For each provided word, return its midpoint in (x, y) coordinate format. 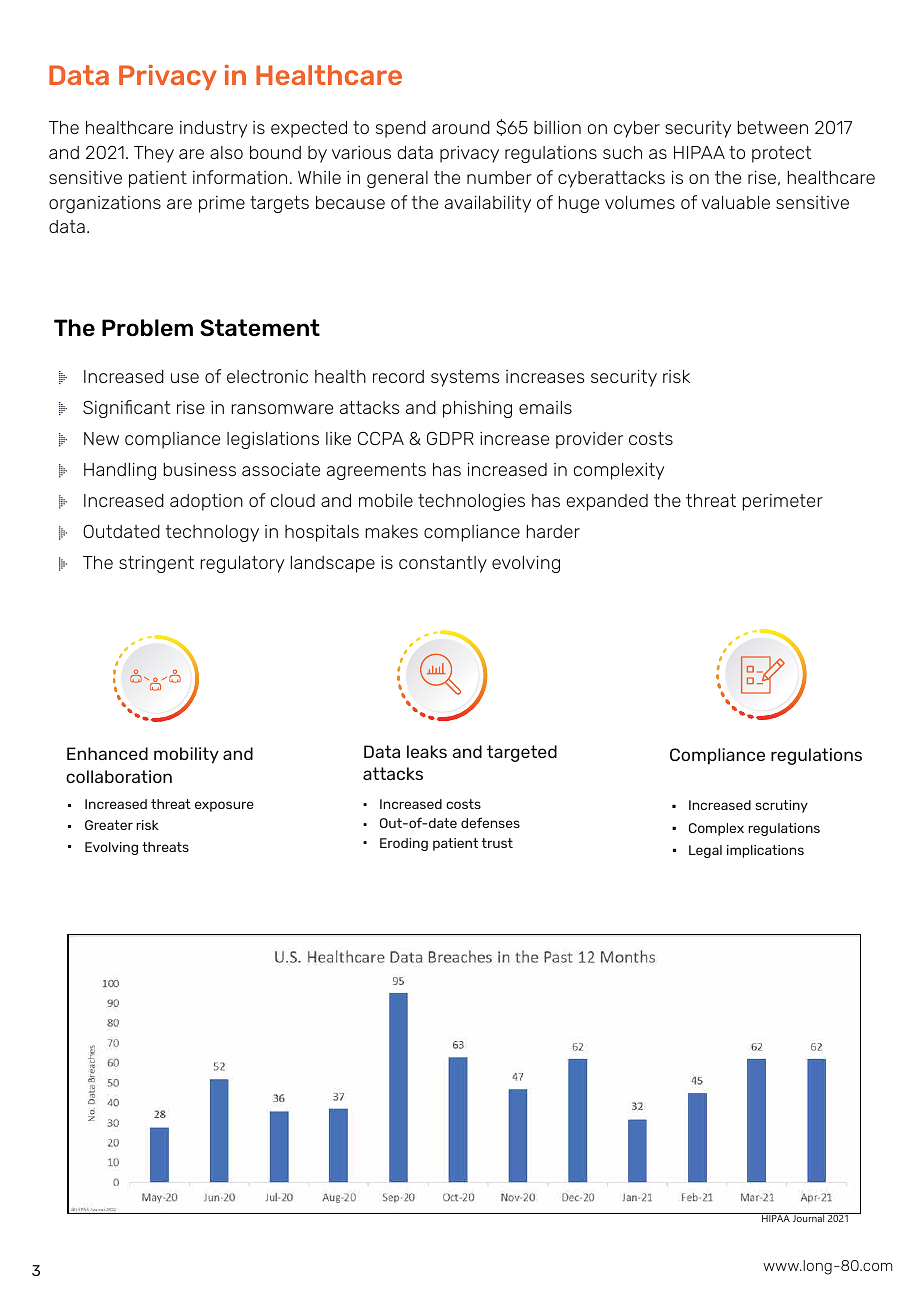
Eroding (404, 844)
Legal (705, 851)
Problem (147, 328)
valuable (736, 202)
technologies (471, 502)
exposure (224, 806)
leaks (427, 751)
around (461, 127)
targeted (522, 753)
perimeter (782, 502)
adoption (206, 502)
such (622, 152)
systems (465, 378)
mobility (186, 755)
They (154, 154)
